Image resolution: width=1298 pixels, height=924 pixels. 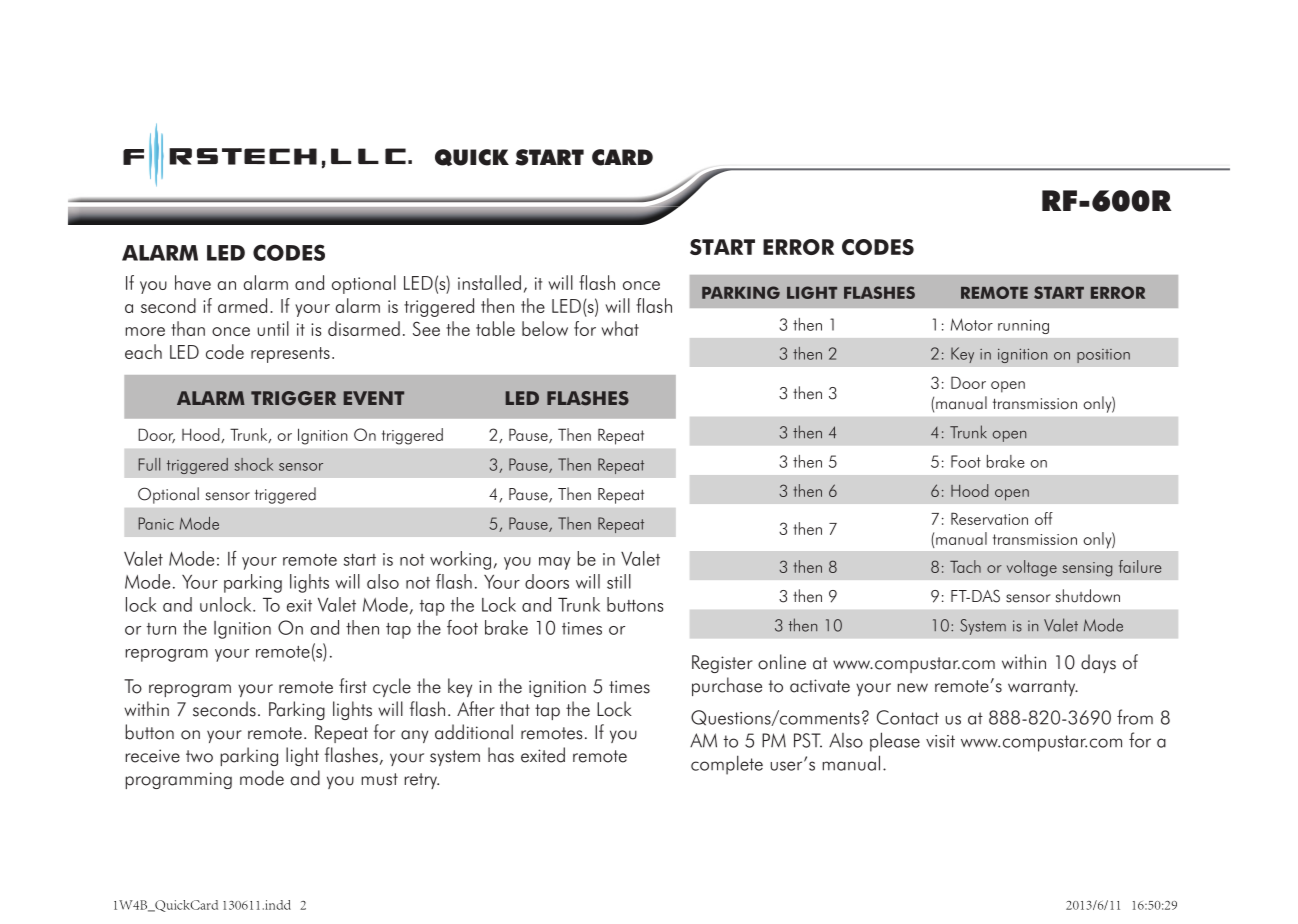 I want to click on shock, so click(x=254, y=464).
